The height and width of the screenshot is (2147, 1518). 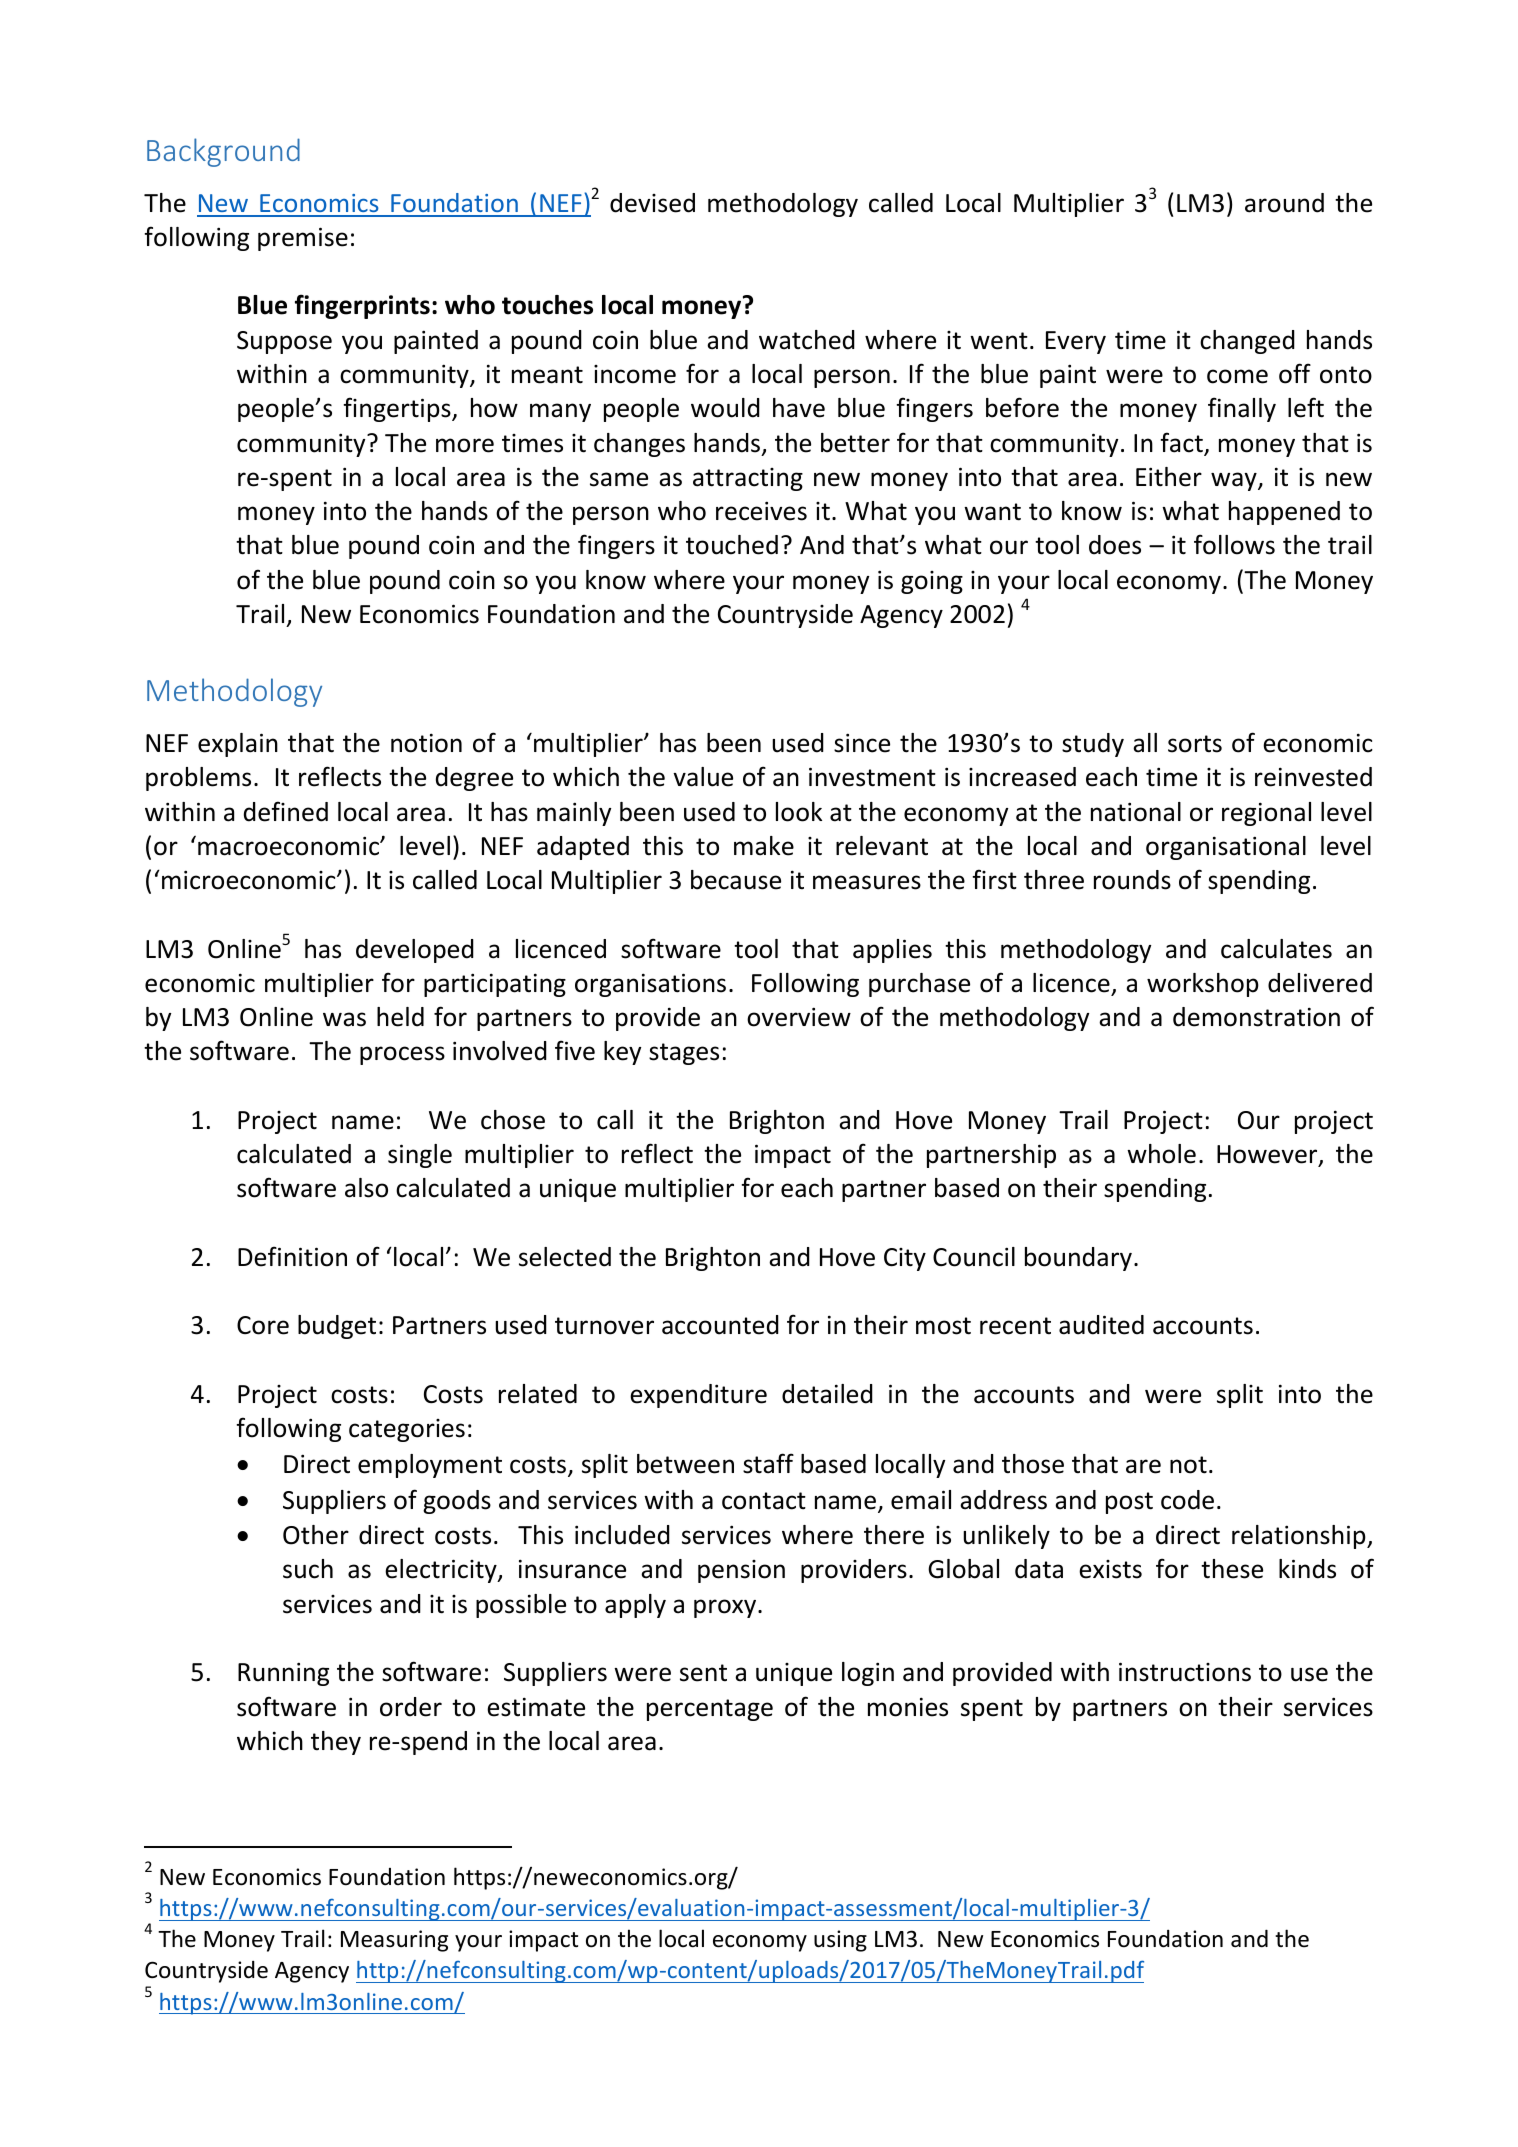 I want to click on around, so click(x=1284, y=203).
